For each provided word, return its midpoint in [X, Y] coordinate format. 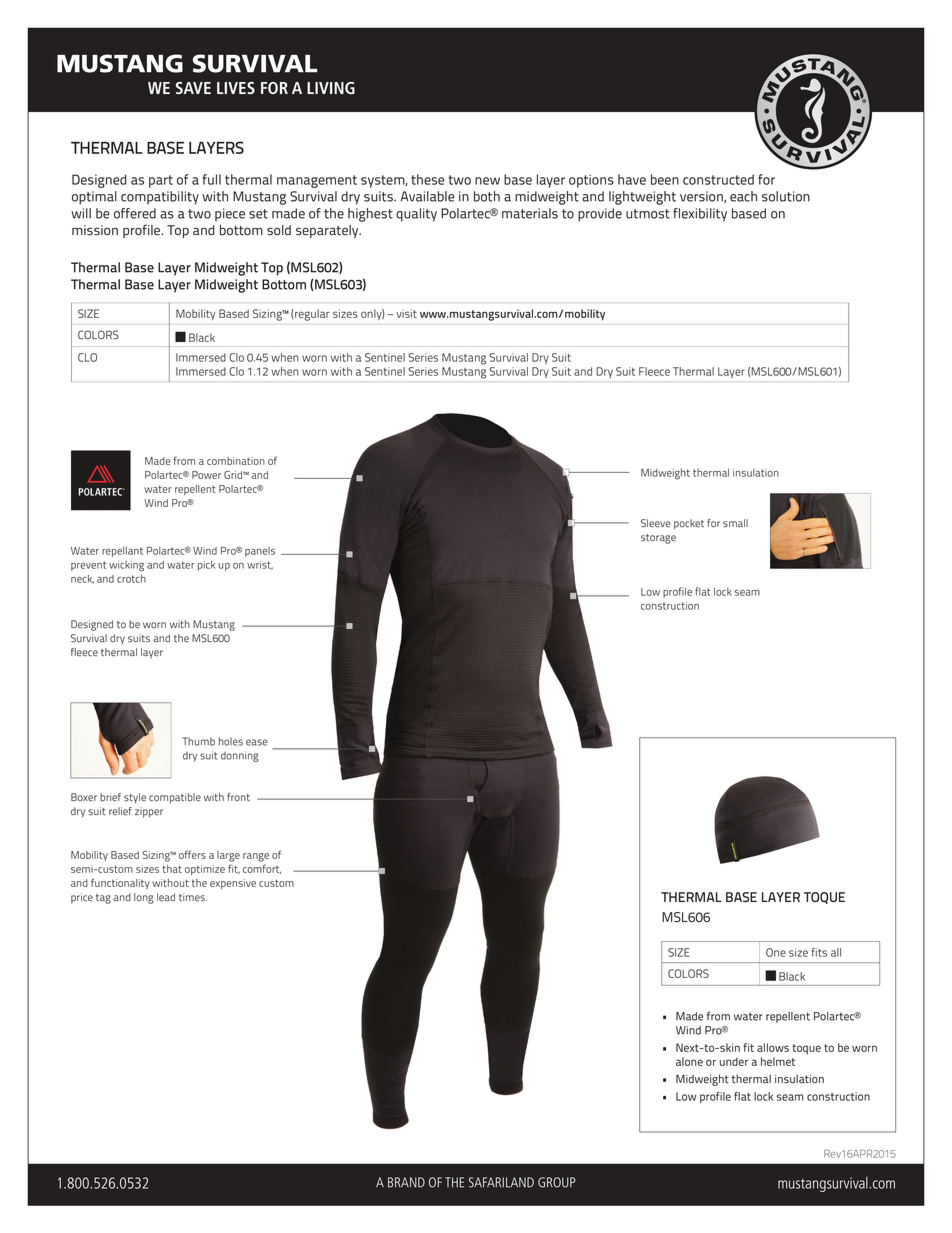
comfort [262, 869]
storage [658, 539]
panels [260, 552]
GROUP [557, 1182]
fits [819, 952]
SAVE [193, 88]
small [735, 523]
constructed [718, 179]
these [428, 179]
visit [406, 313]
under [734, 1061]
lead [166, 897]
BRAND [406, 1182]
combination [236, 461]
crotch [131, 578]
